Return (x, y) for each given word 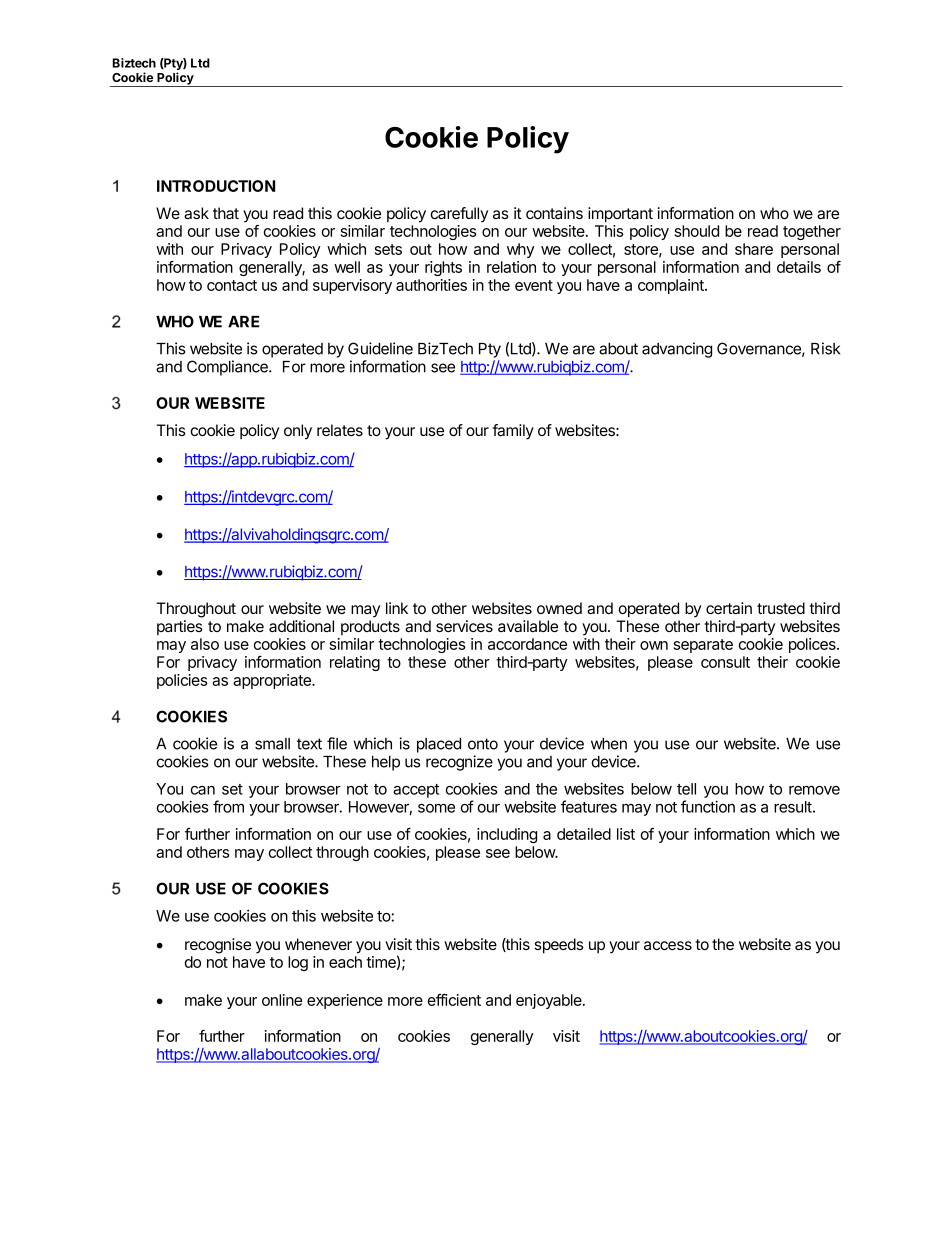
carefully (459, 215)
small (272, 744)
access (668, 945)
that (226, 213)
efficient (454, 1000)
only (298, 432)
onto (483, 744)
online (282, 1000)
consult (725, 662)
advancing (677, 350)
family (513, 432)
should (697, 231)
